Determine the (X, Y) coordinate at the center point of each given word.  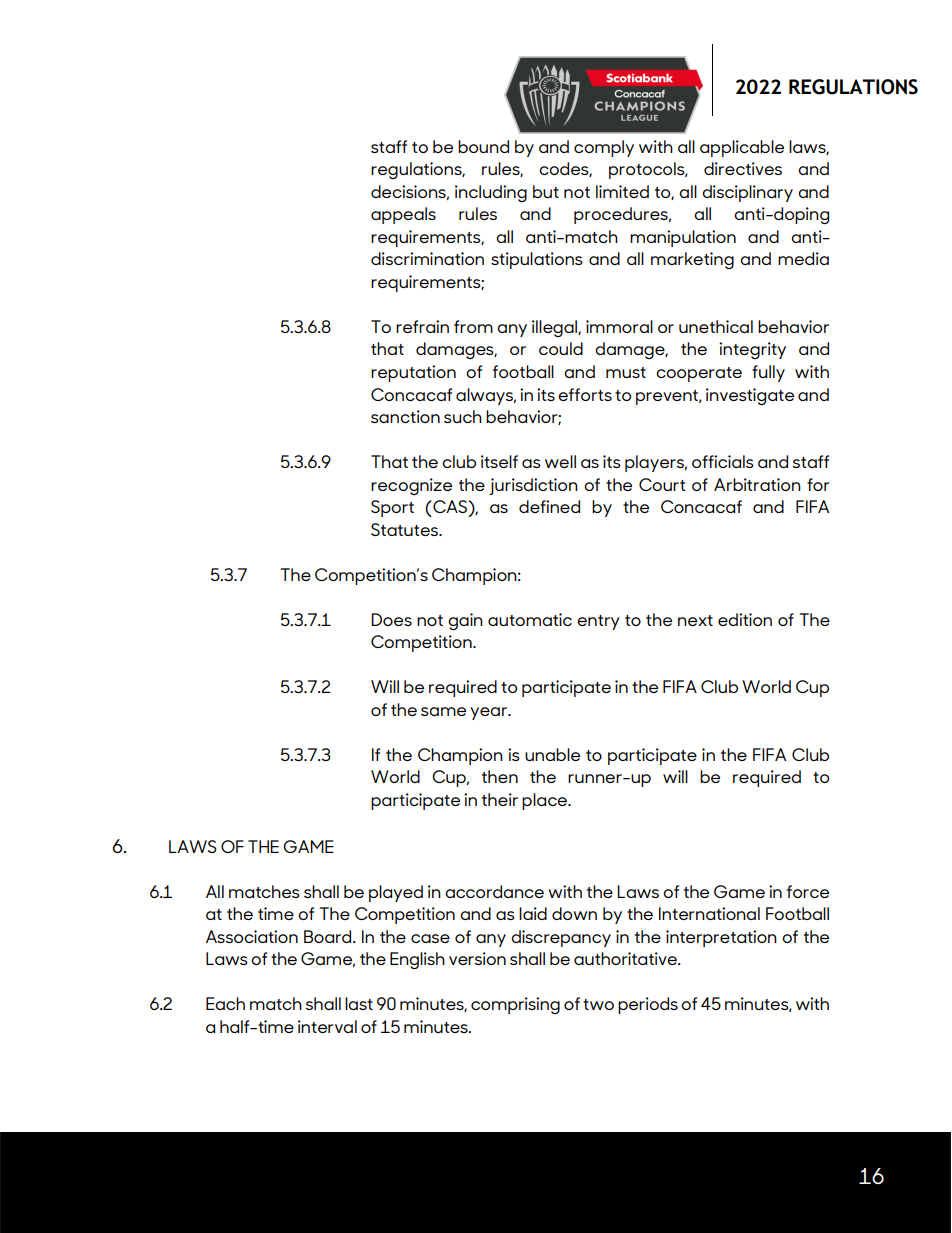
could (561, 348)
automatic (530, 619)
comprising (515, 1005)
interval (327, 1026)
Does (391, 619)
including (491, 193)
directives (743, 168)
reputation (413, 373)
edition (745, 619)
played (396, 893)
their (500, 799)
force (808, 891)
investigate (750, 396)
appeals (403, 215)
